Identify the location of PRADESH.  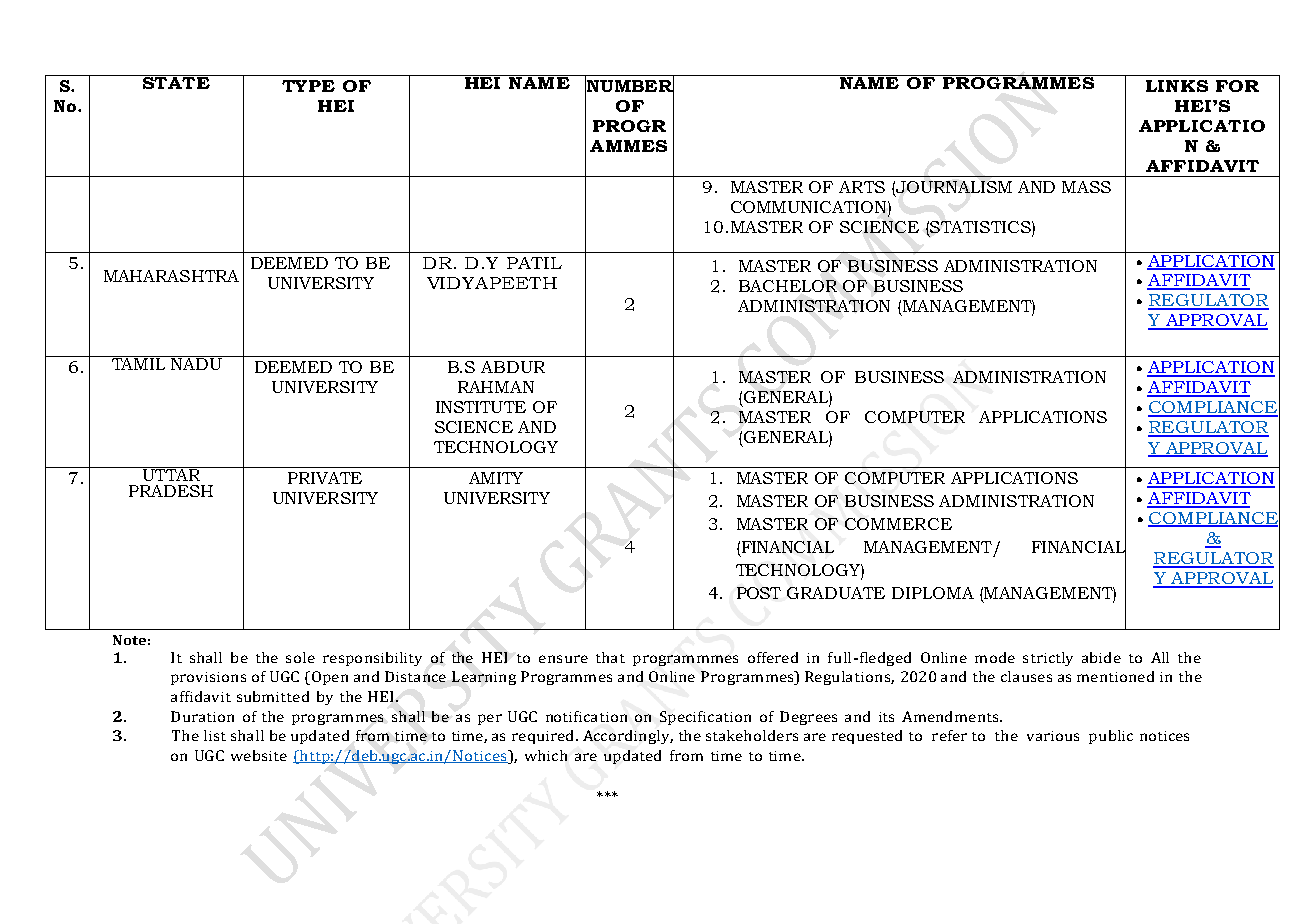
(171, 491).
